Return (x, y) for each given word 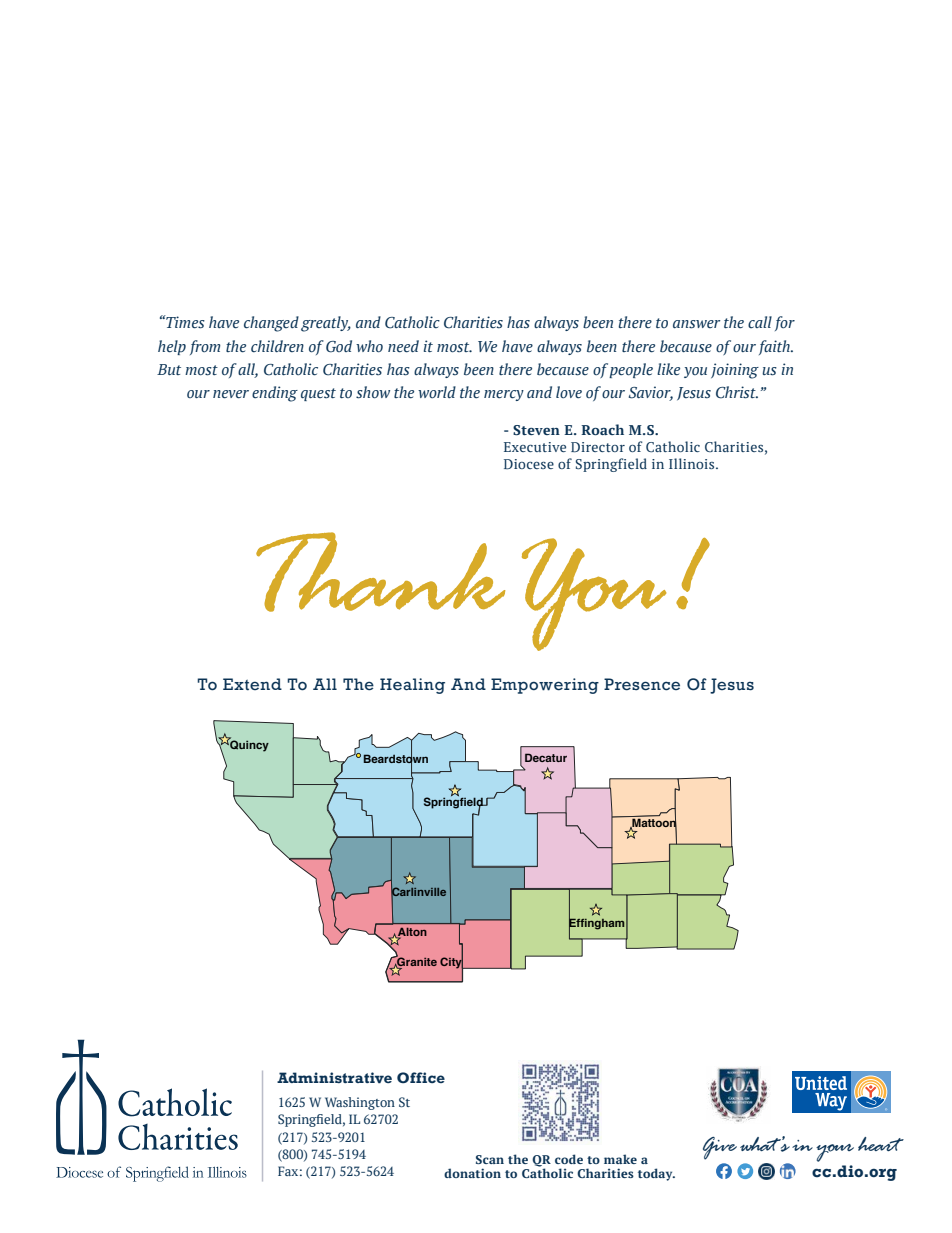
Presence (642, 684)
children (277, 346)
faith (775, 347)
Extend (252, 684)
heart (881, 1144)
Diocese (529, 464)
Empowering (545, 686)
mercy (504, 395)
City (452, 963)
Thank (380, 572)
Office (421, 1077)
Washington (360, 1103)
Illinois (693, 463)
